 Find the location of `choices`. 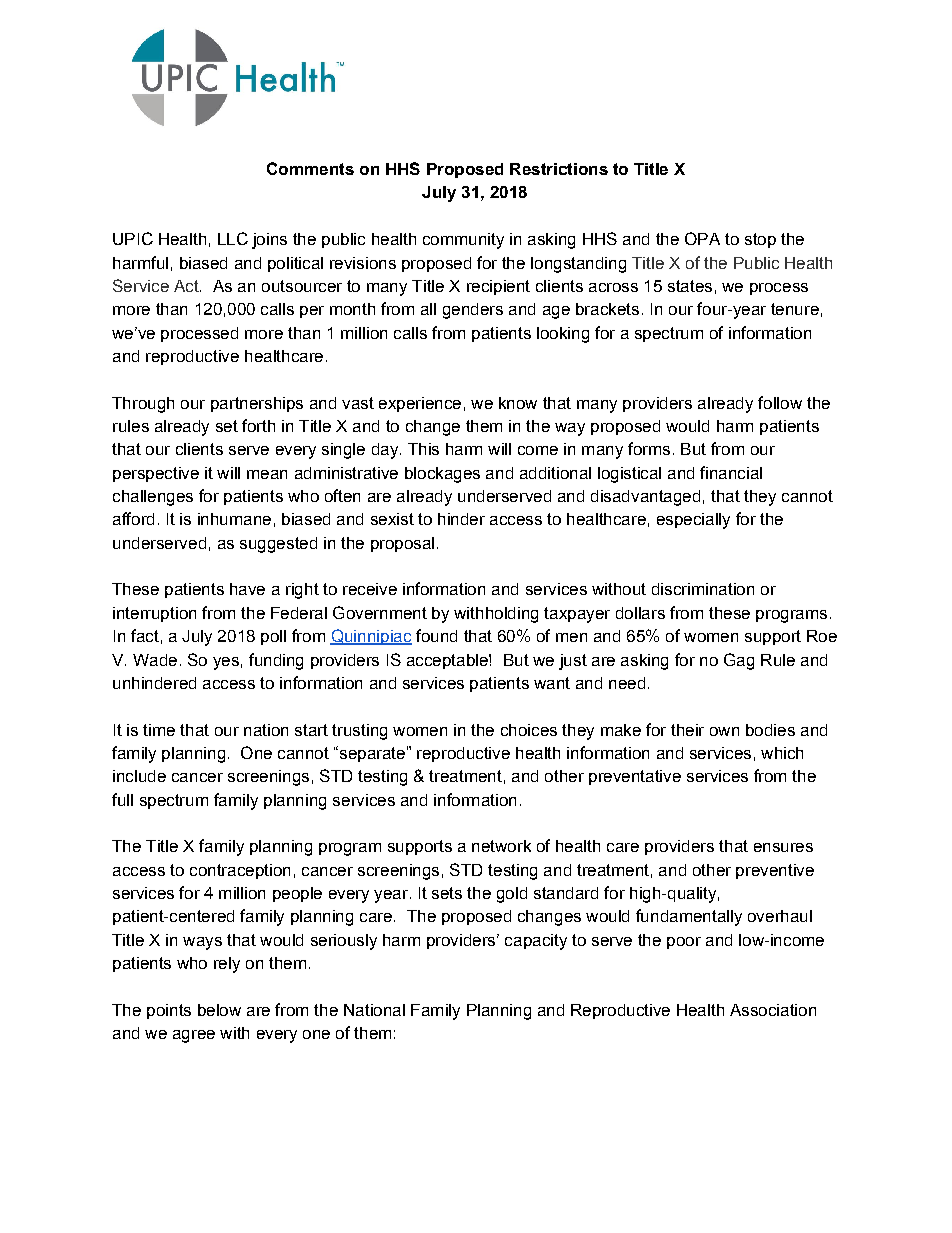

choices is located at coordinates (529, 730).
